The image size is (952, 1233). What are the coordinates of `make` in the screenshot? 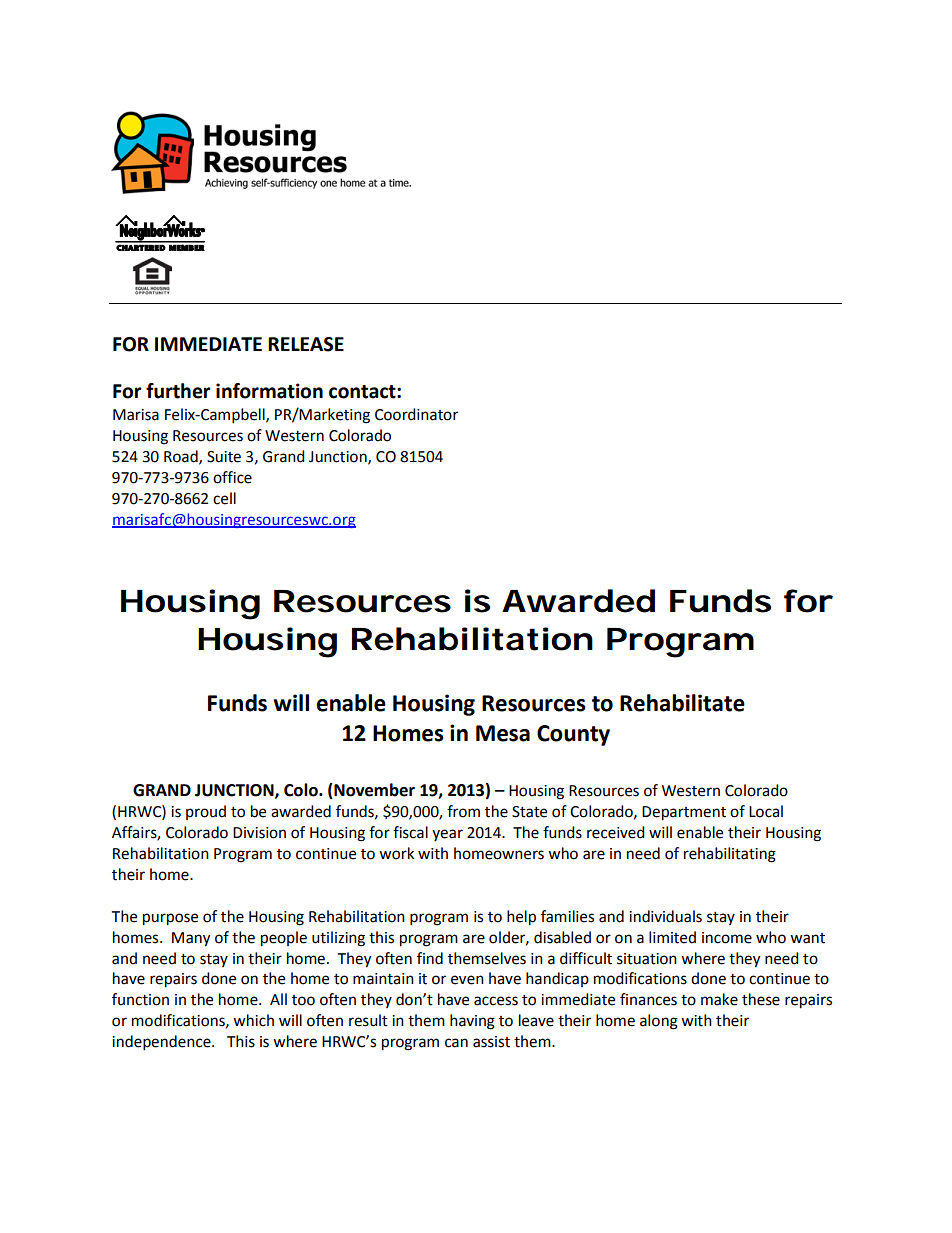 It's located at (719, 999).
